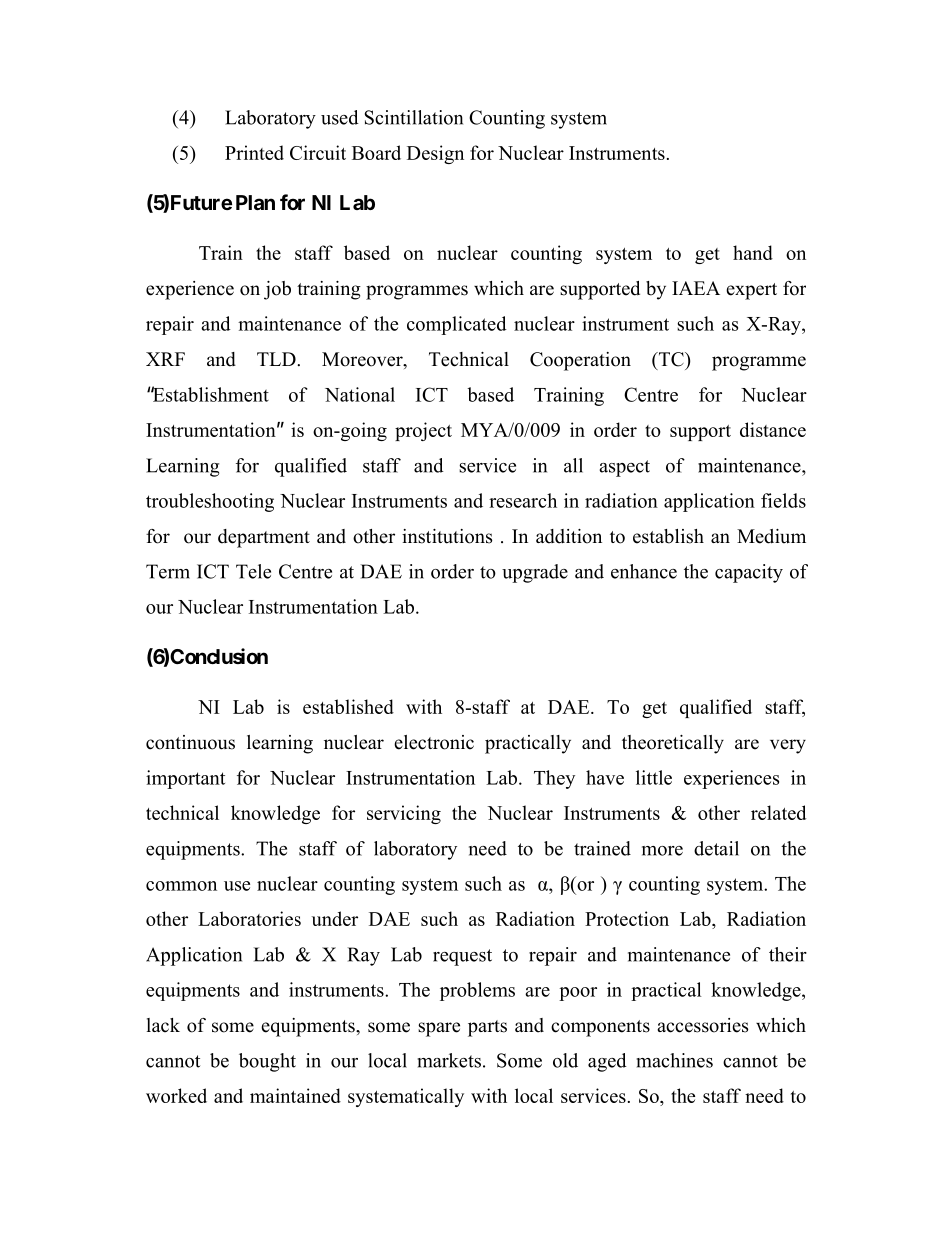 This screenshot has height=1233, width=952. What do you see at coordinates (253, 571) in the screenshot?
I see `Tele` at bounding box center [253, 571].
